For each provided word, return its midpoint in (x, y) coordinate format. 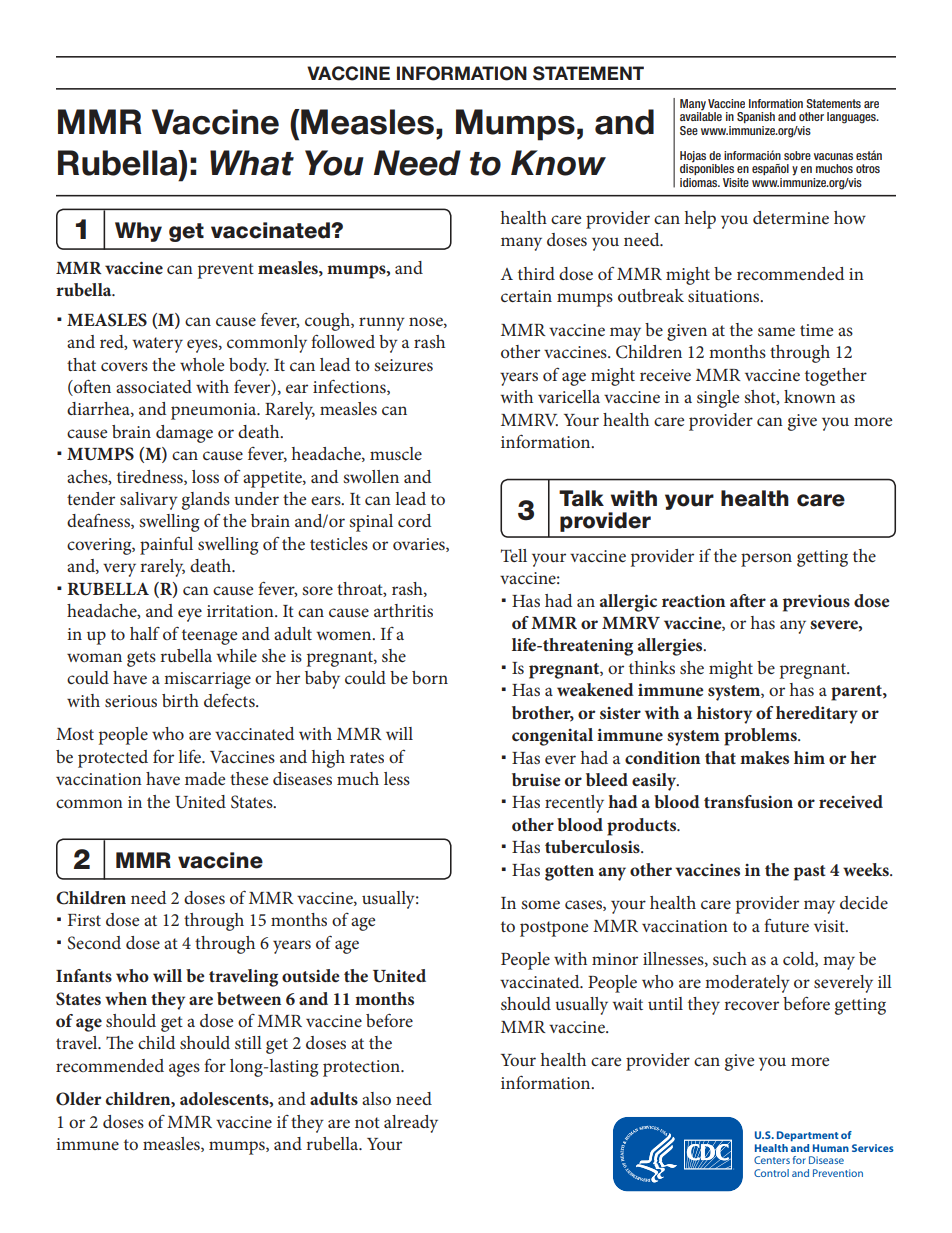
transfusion (748, 801)
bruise (536, 779)
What (252, 163)
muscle (396, 453)
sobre (797, 155)
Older (78, 1099)
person (766, 560)
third (536, 273)
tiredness (151, 477)
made (205, 778)
